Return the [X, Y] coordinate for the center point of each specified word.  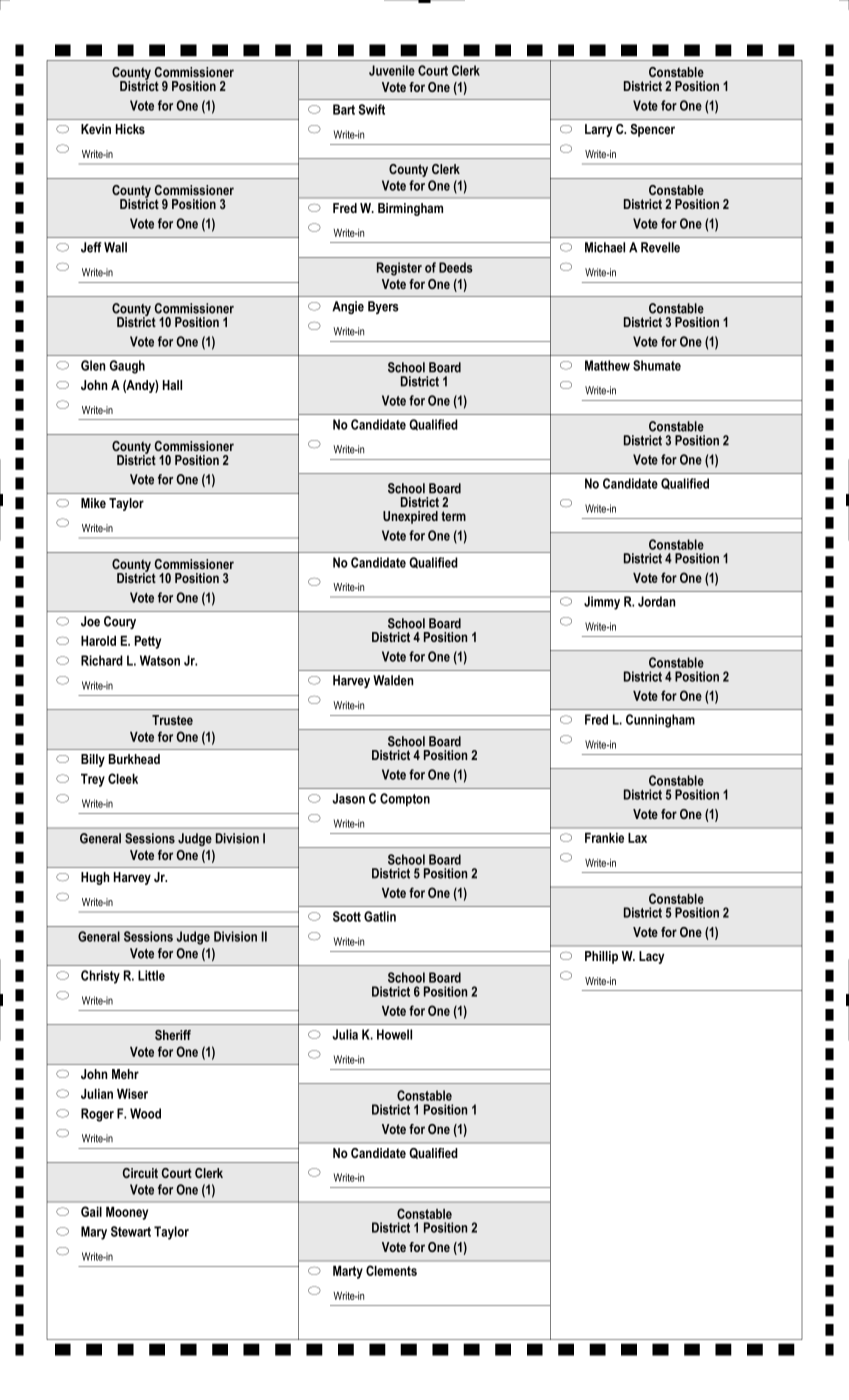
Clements [391, 1270]
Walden [393, 680]
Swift [371, 109]
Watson [160, 660]
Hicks [130, 129]
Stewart [131, 1231]
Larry [598, 130]
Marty [348, 1272]
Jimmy [602, 603]
